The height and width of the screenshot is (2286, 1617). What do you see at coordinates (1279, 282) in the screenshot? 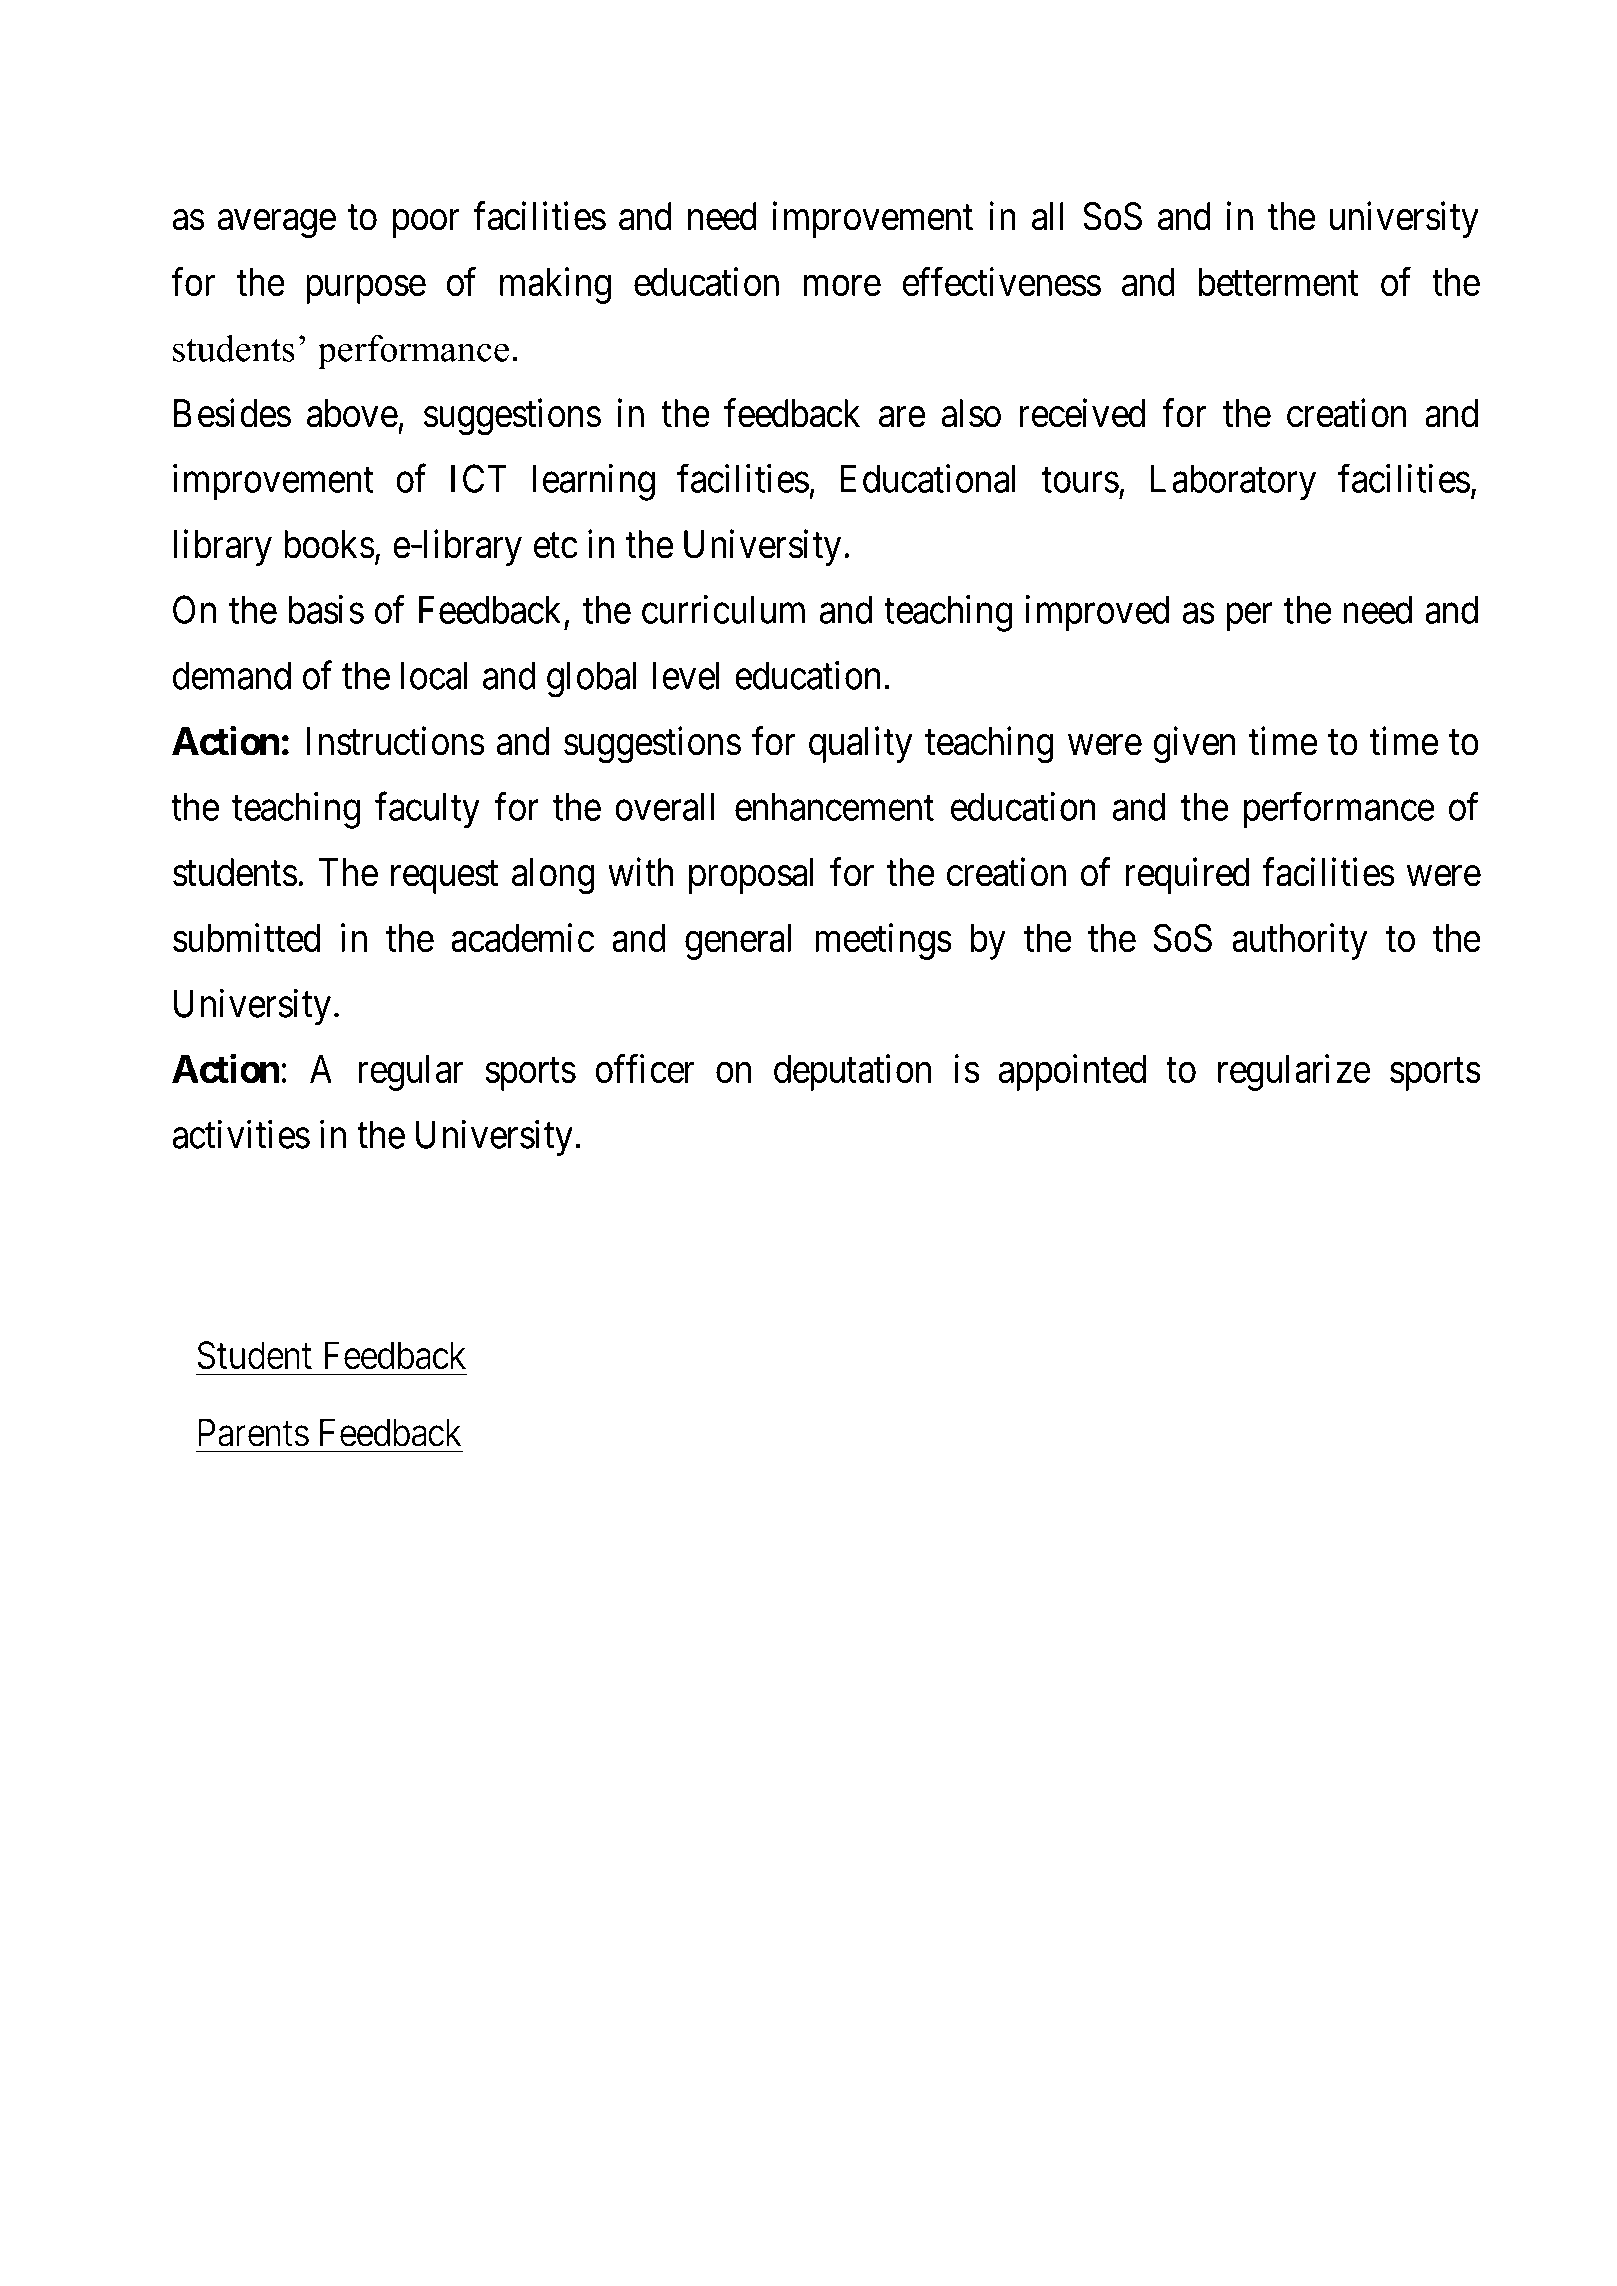
I see `betterment` at bounding box center [1279, 282].
